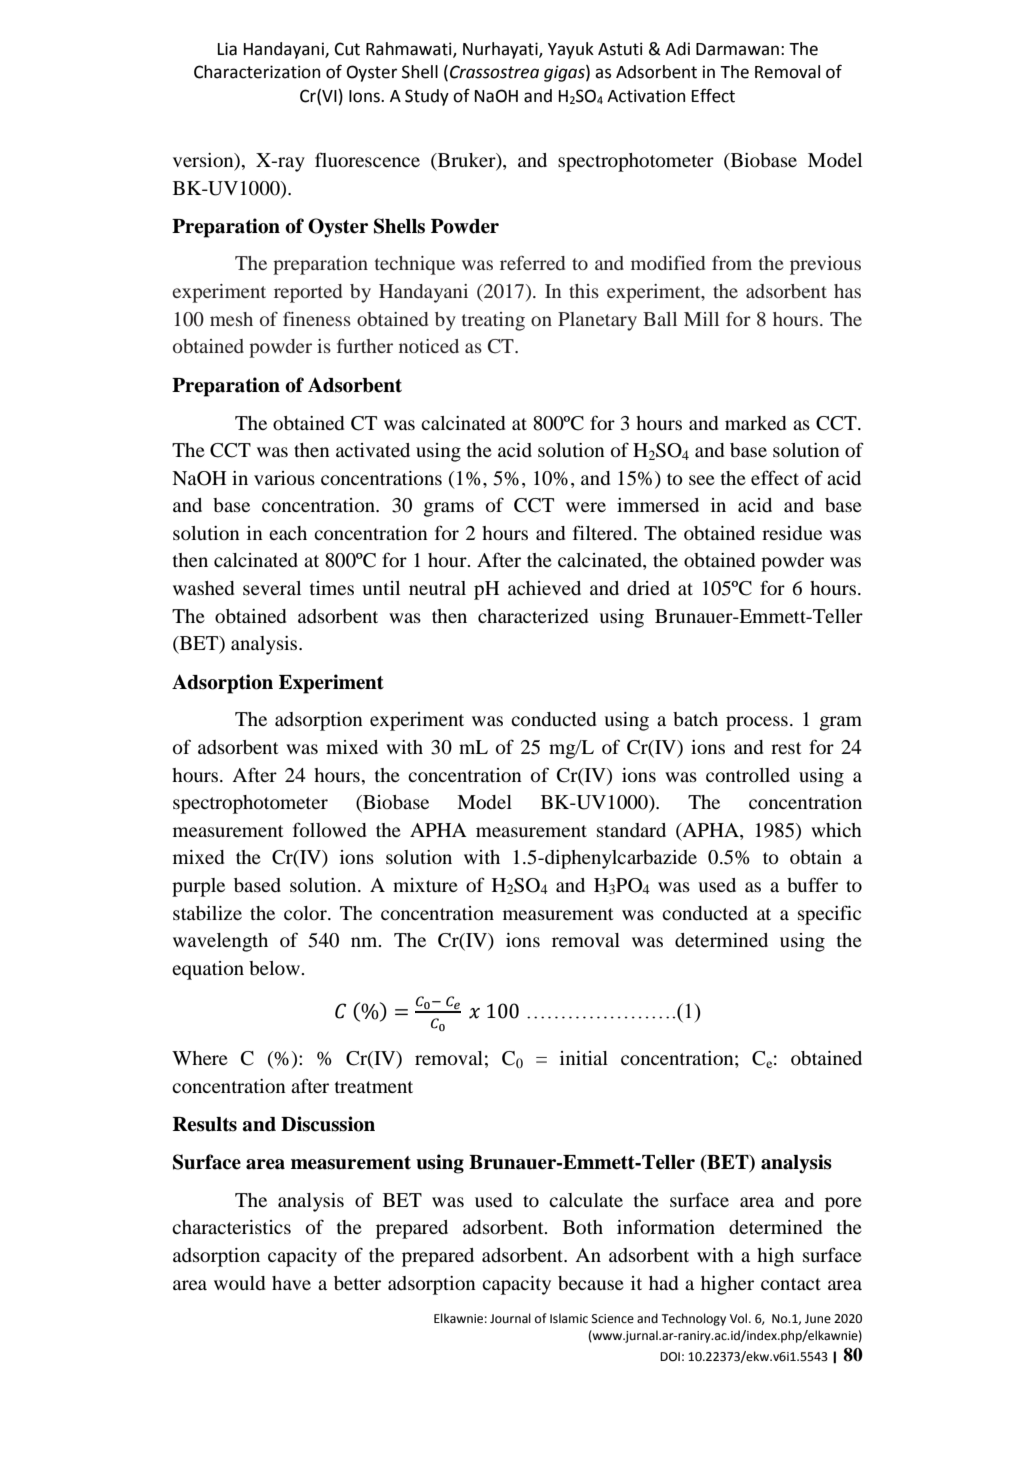  I want to click on Study, so click(427, 97).
